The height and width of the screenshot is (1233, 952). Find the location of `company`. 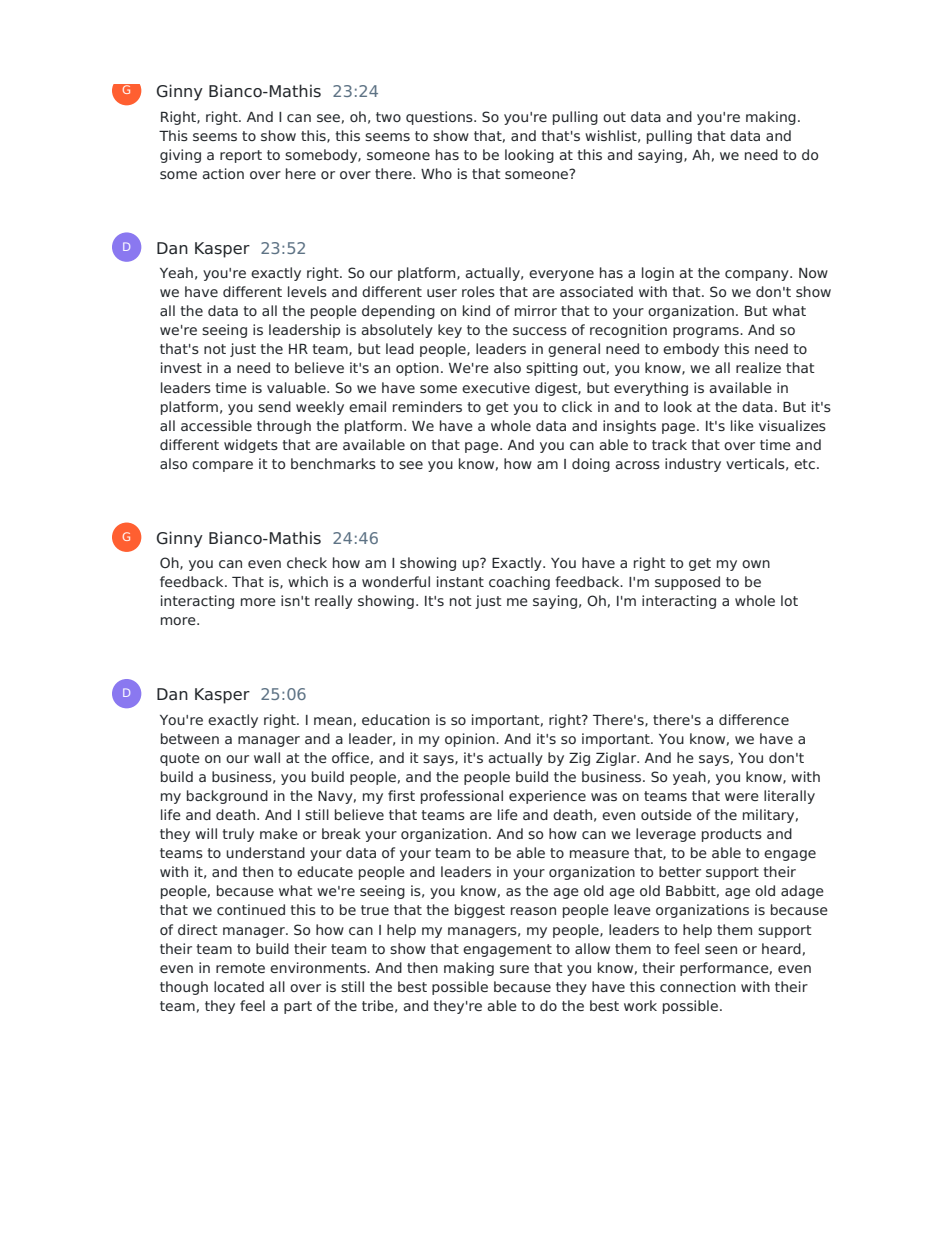

company is located at coordinates (758, 275).
